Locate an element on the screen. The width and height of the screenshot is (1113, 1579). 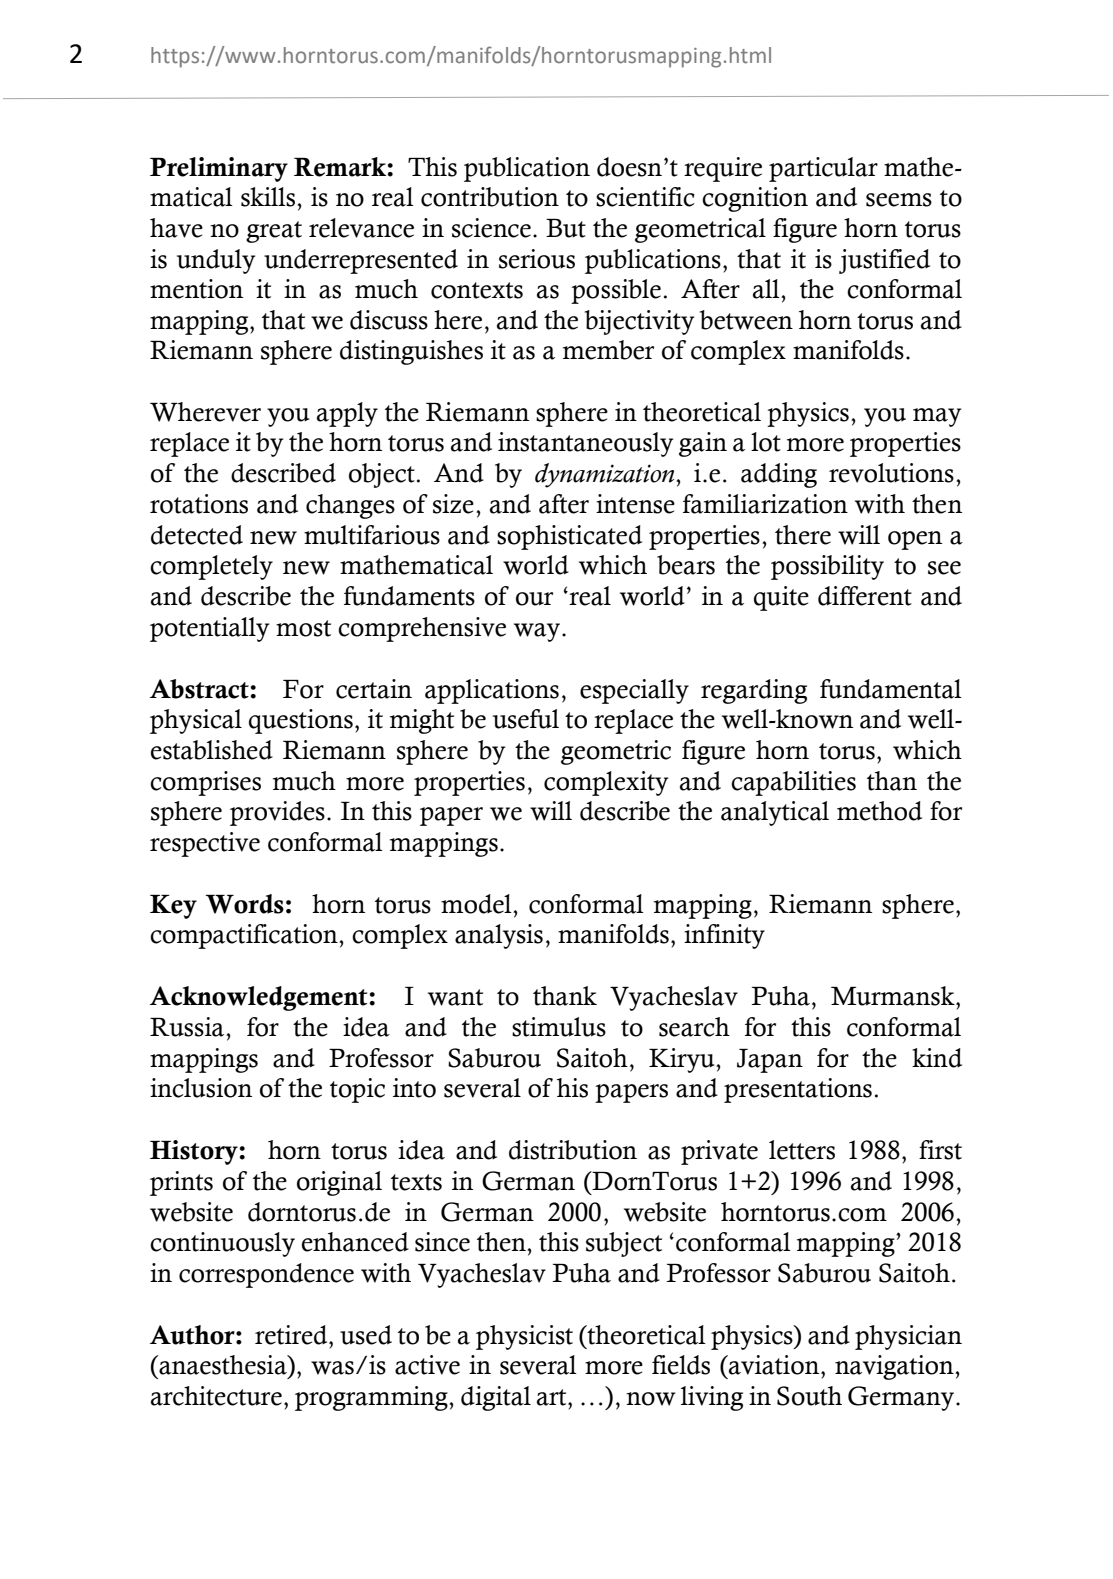
method is located at coordinates (879, 811).
